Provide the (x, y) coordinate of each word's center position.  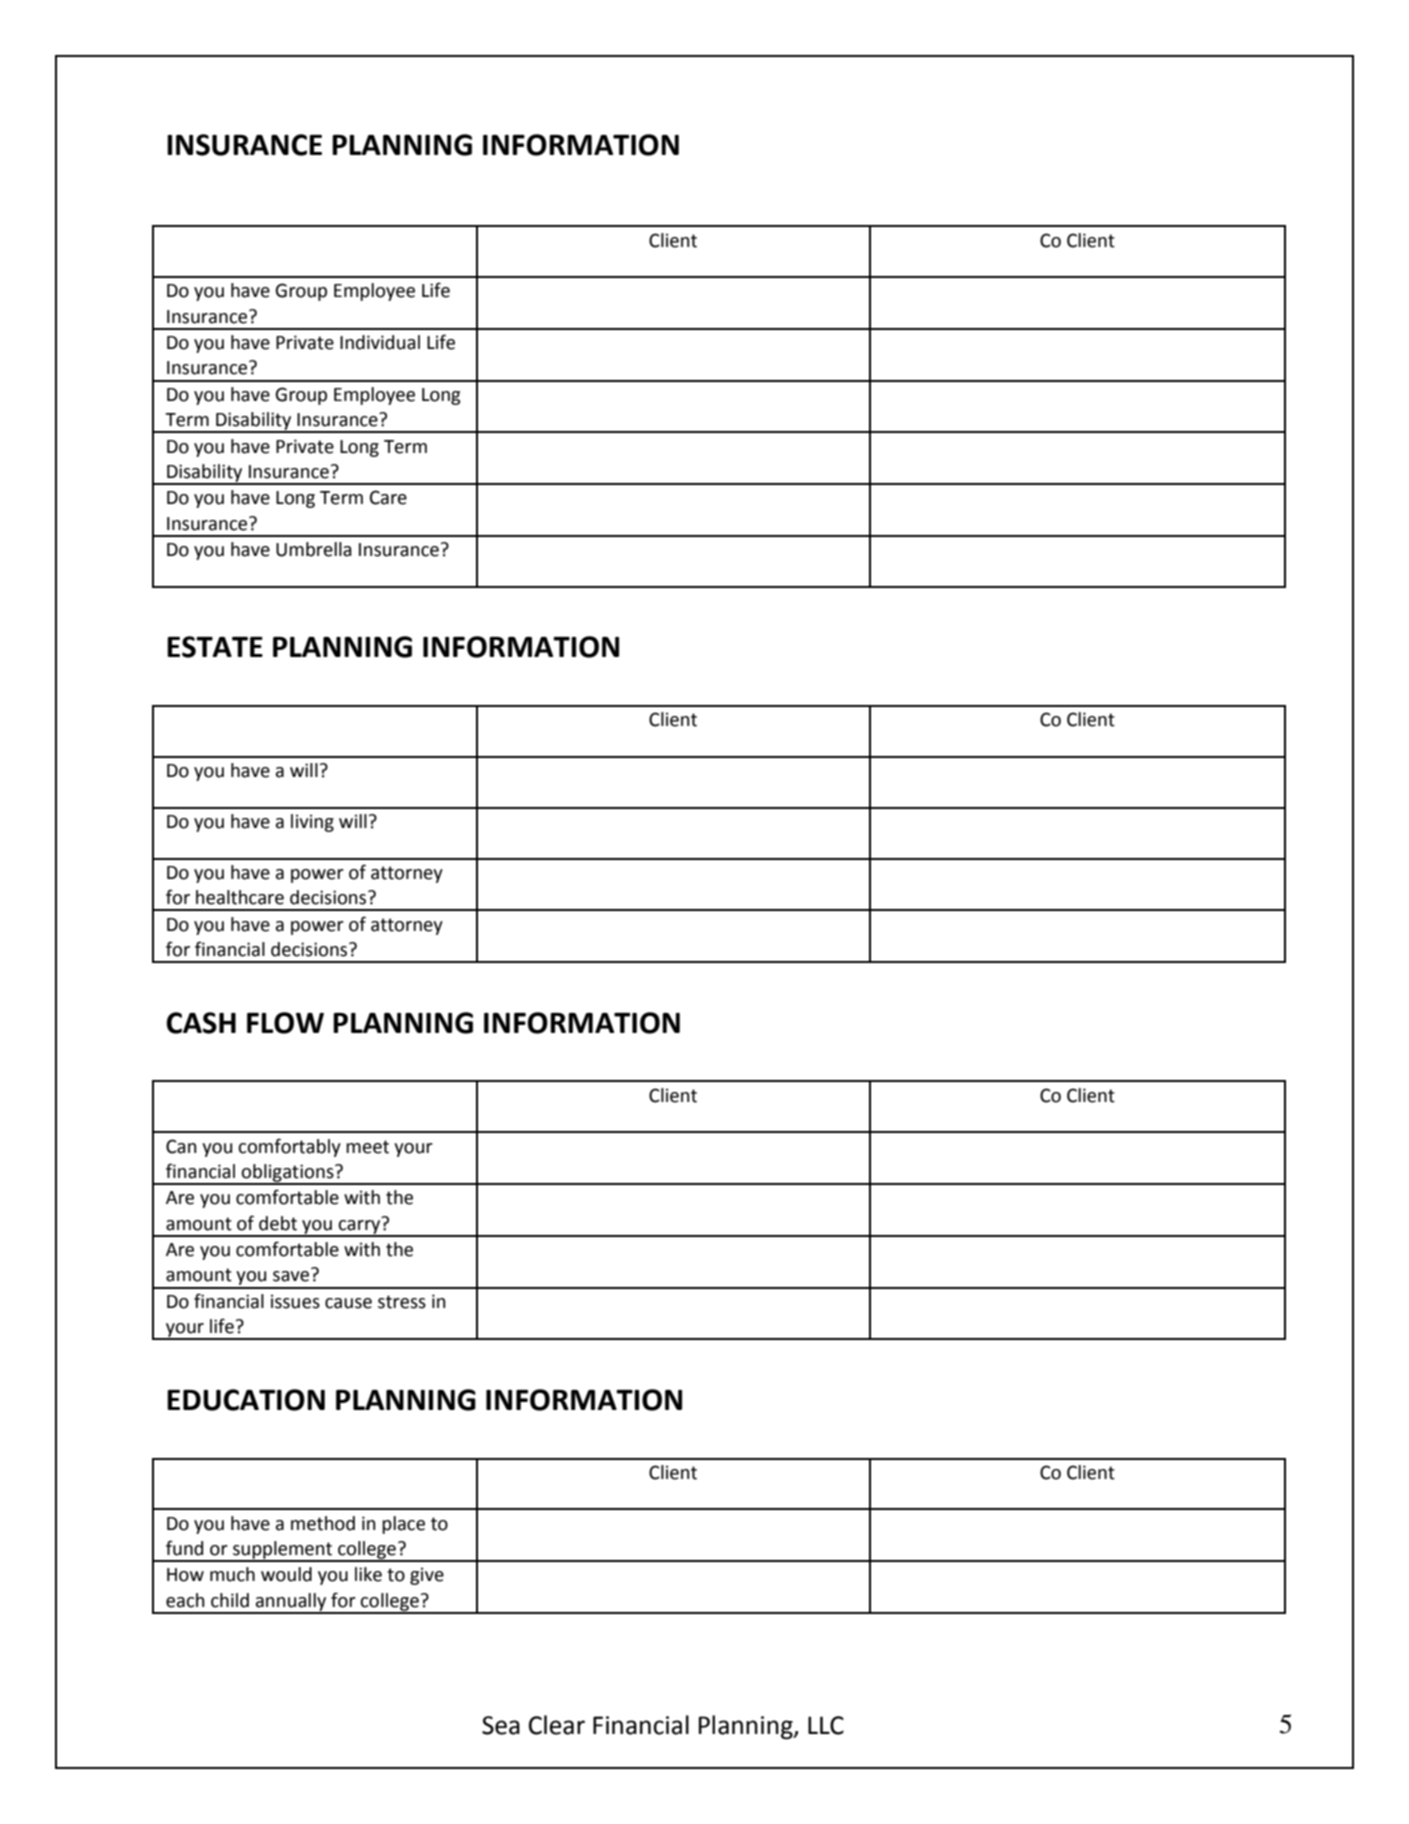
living (312, 823)
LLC (826, 1725)
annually (291, 1603)
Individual (380, 342)
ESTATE (215, 647)
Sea (501, 1725)
